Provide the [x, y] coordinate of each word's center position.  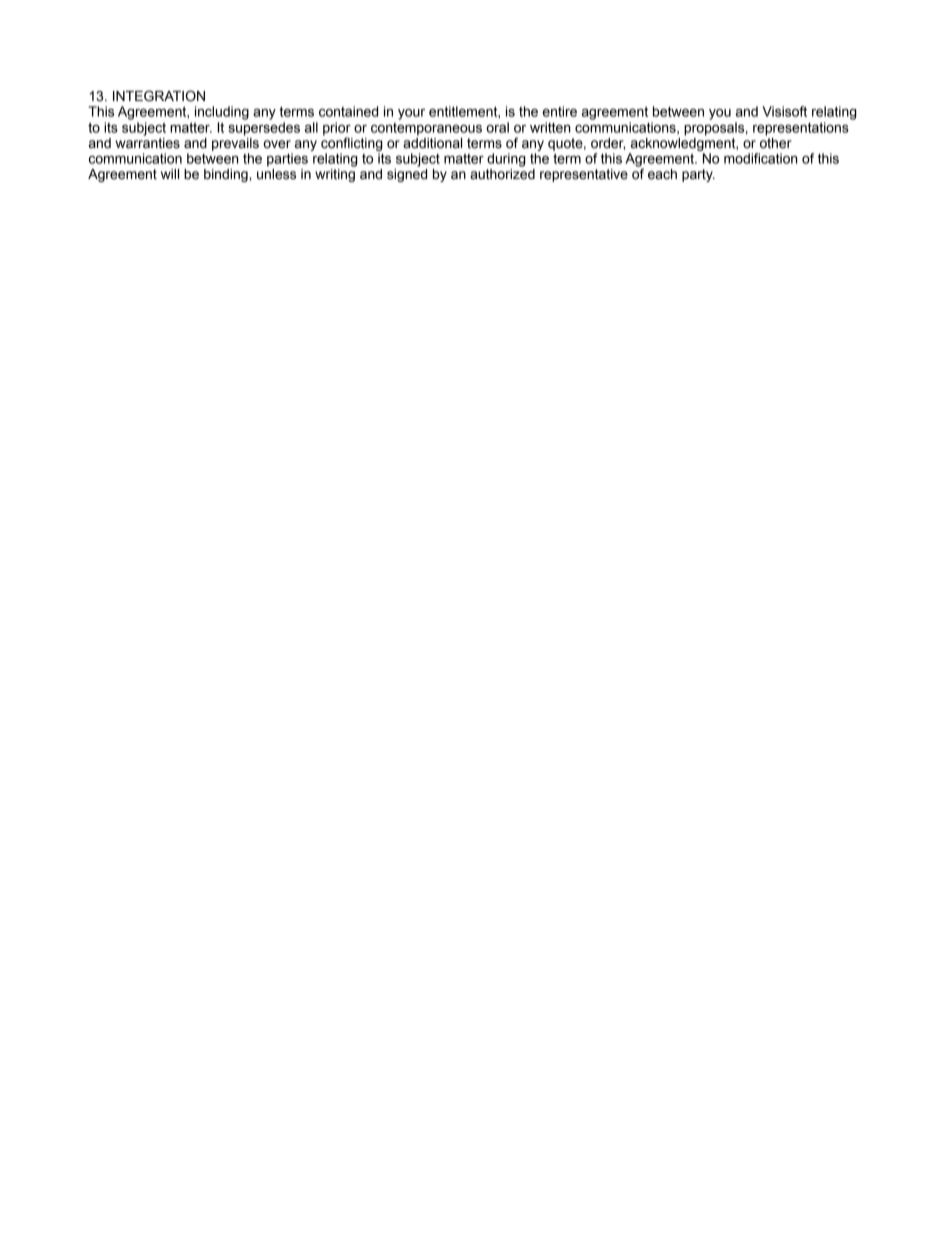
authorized [502, 174]
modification [760, 158]
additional [432, 142]
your [411, 114]
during [506, 160]
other [776, 142]
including [222, 113]
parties [287, 160]
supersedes [264, 129]
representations [801, 129]
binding [227, 175]
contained [348, 111]
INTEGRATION [159, 96]
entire [560, 111]
